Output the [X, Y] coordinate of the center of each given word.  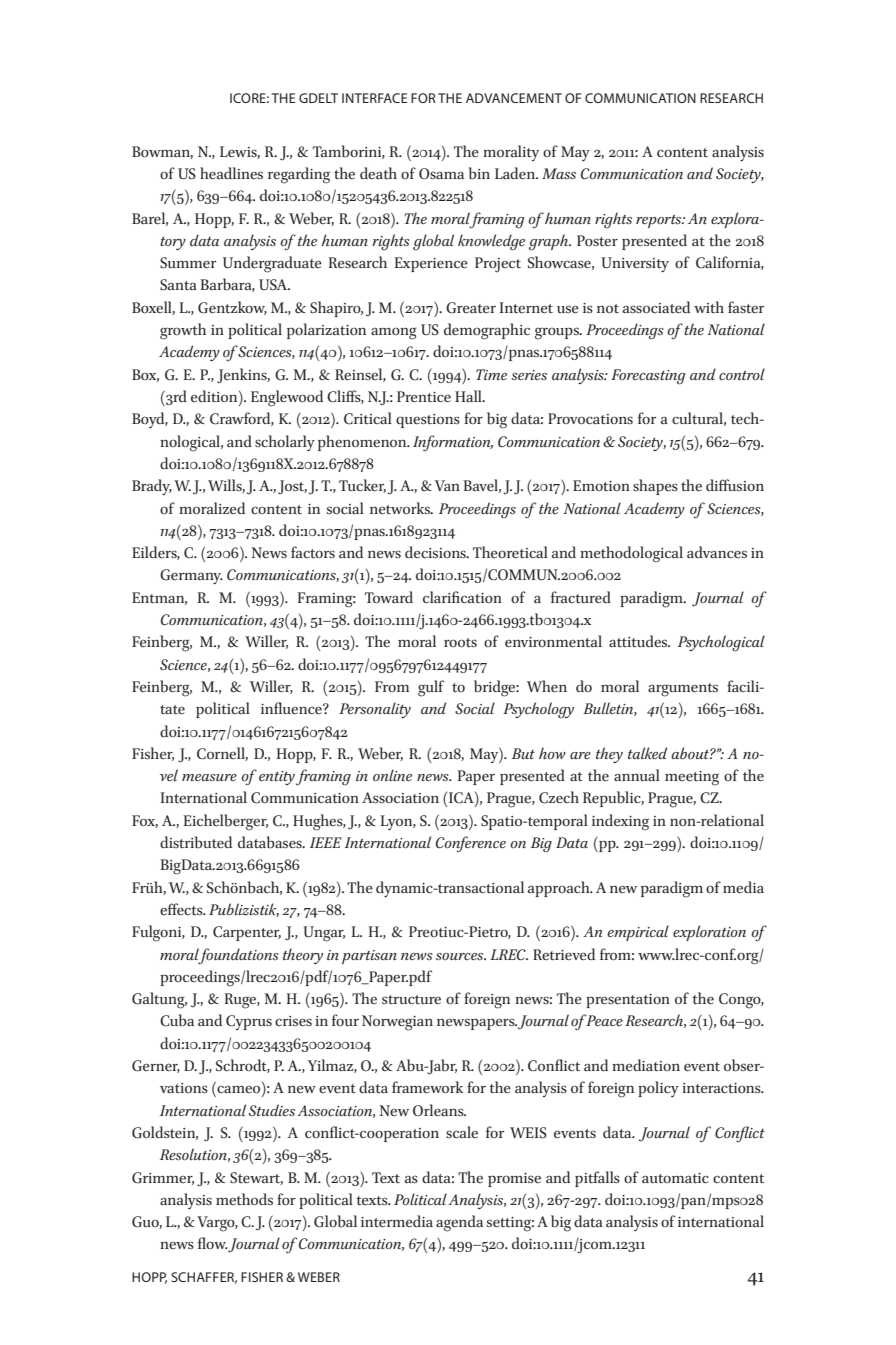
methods [244, 1199]
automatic [675, 1178]
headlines [231, 173]
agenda [459, 1223]
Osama [441, 174]
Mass [559, 173]
